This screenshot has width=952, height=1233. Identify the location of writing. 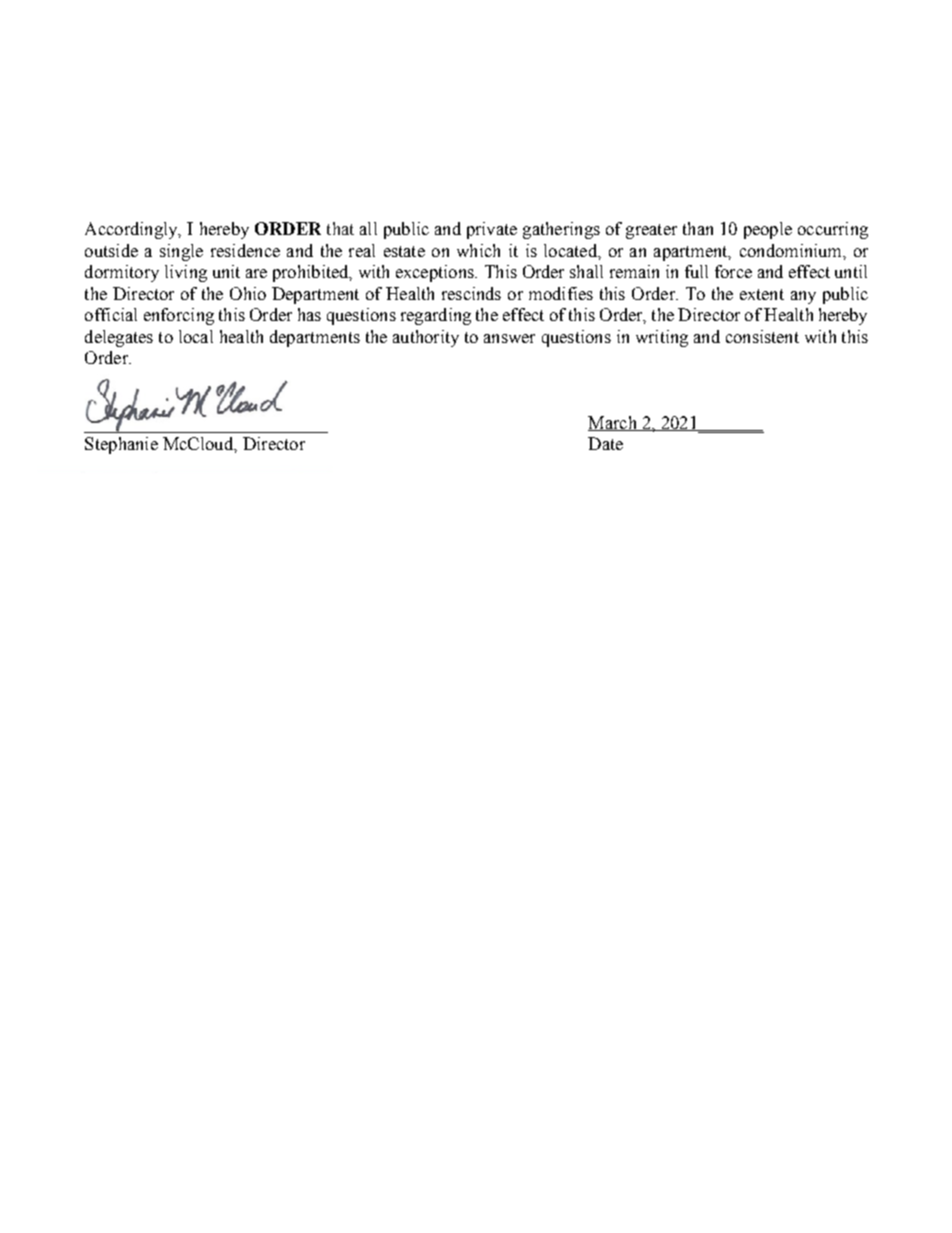
(662, 338).
